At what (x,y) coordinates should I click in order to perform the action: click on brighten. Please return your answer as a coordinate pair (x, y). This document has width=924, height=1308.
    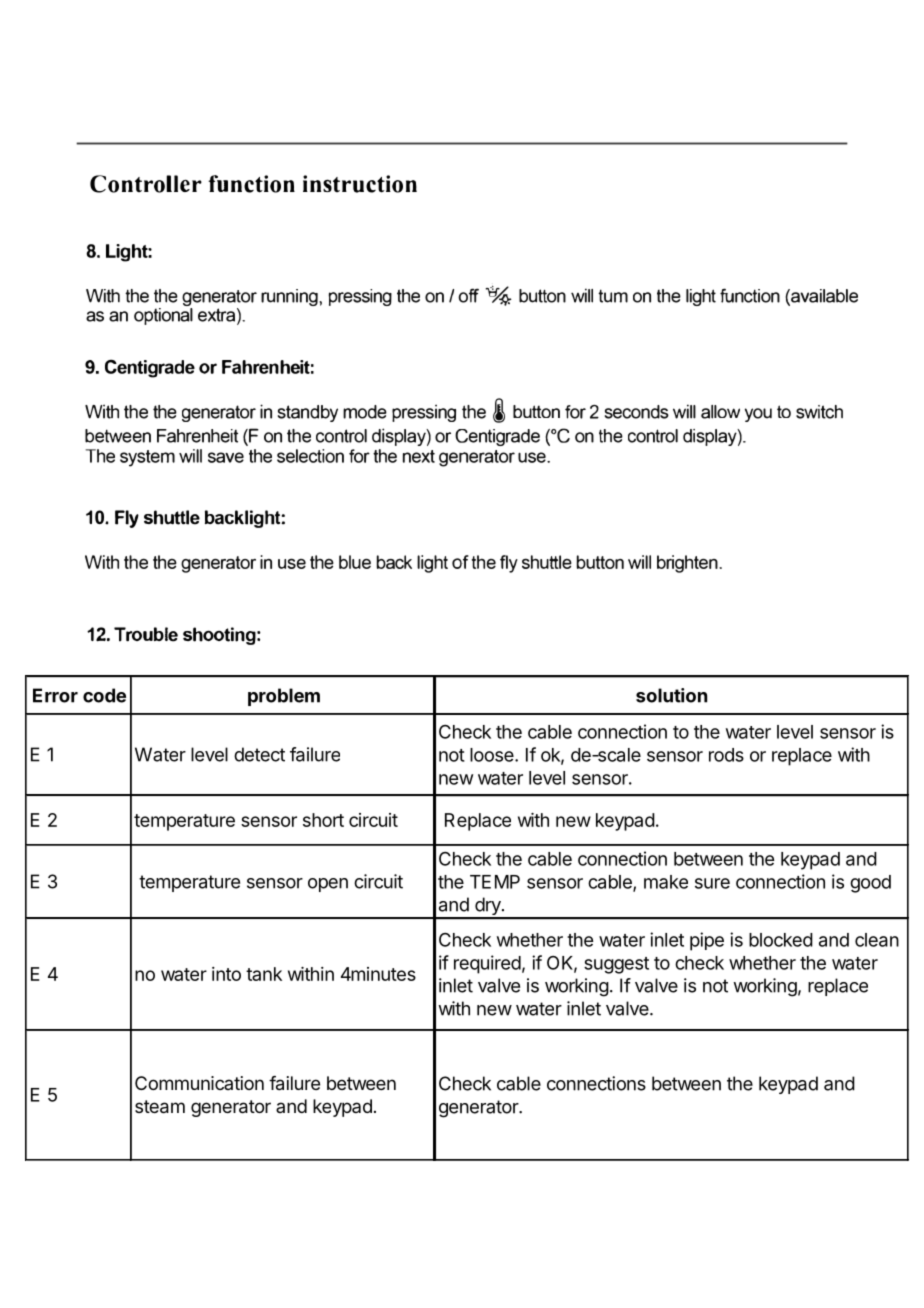
    Looking at the image, I should click on (688, 564).
